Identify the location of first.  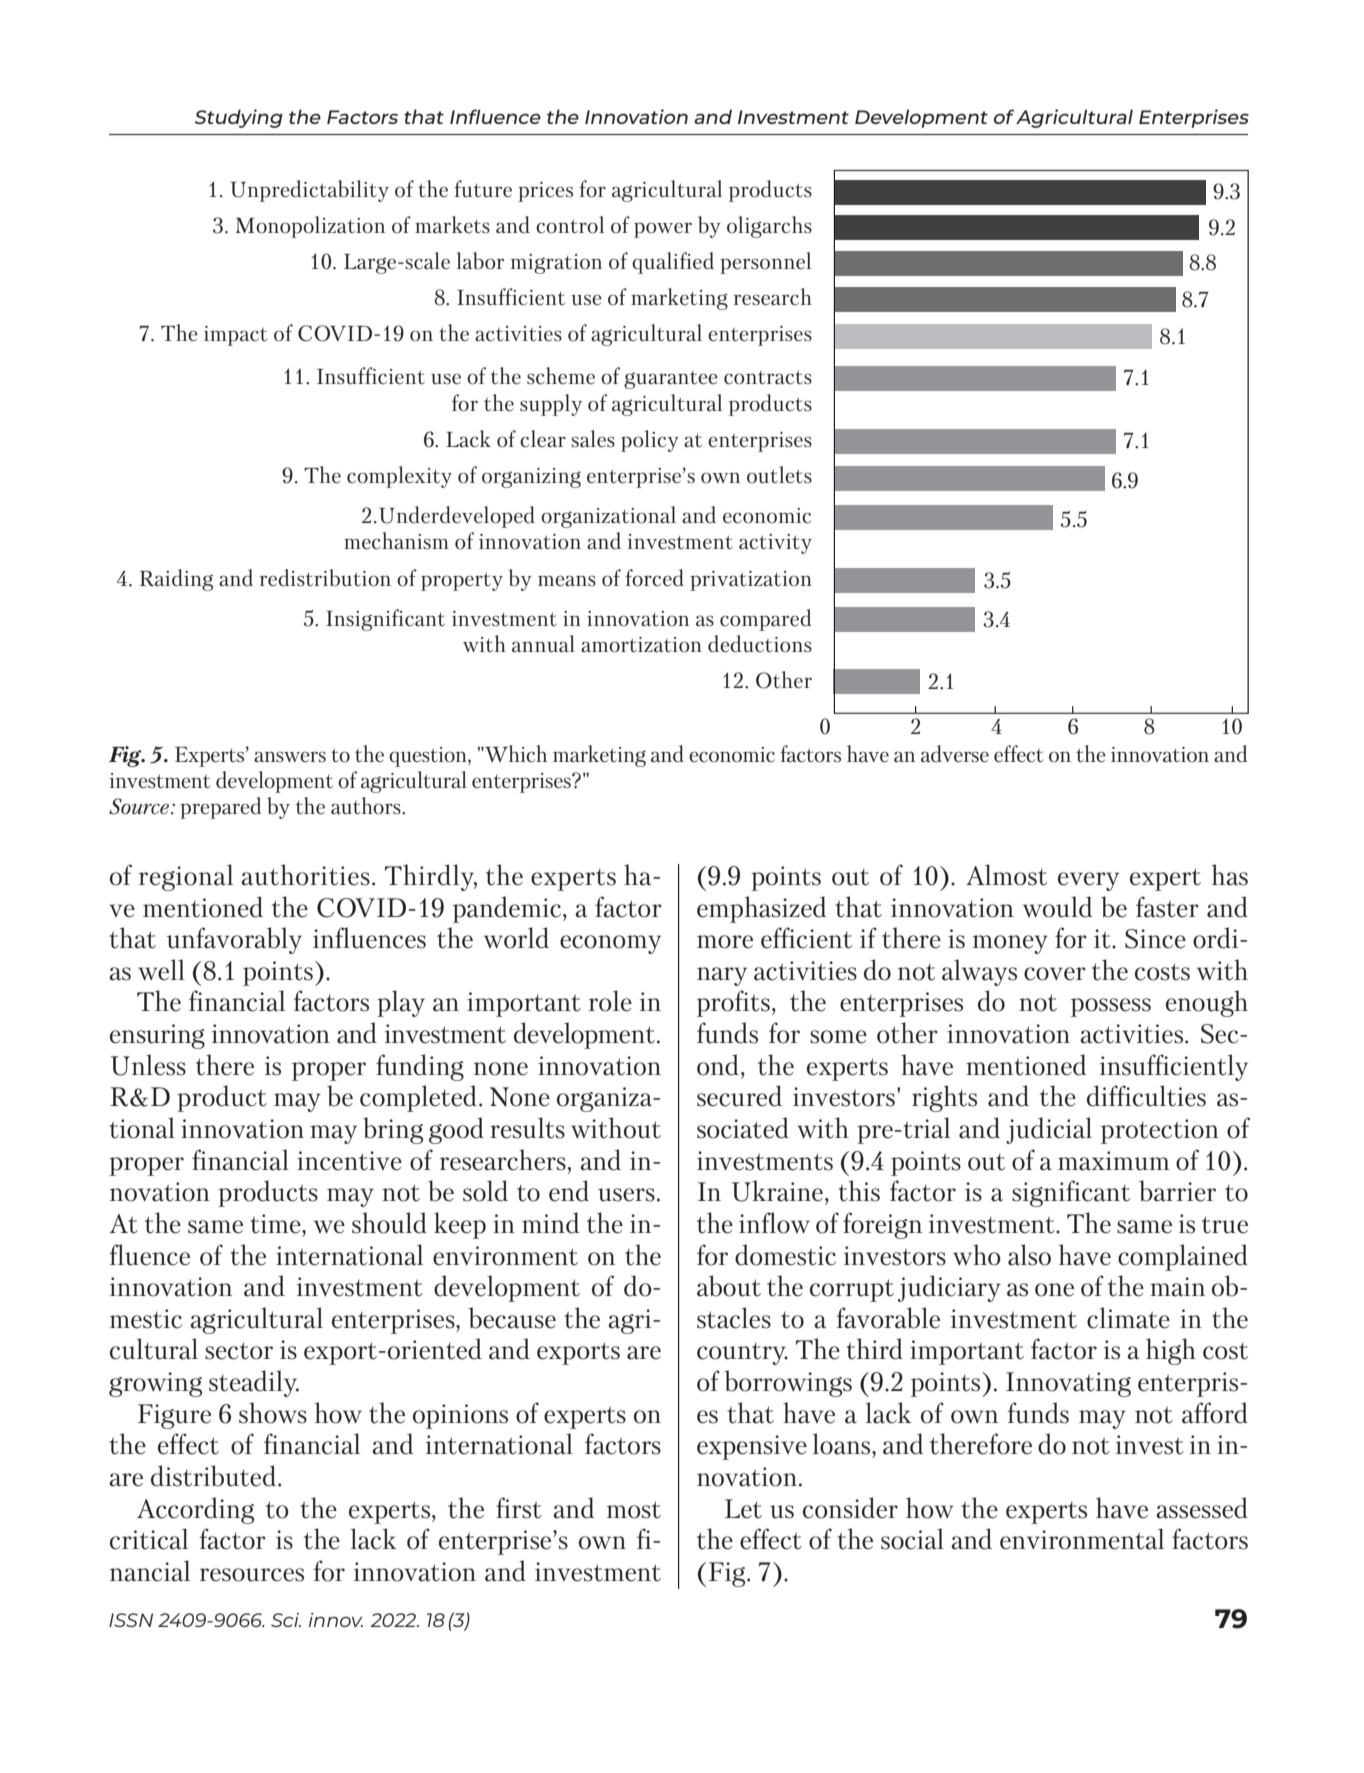
(519, 1508).
